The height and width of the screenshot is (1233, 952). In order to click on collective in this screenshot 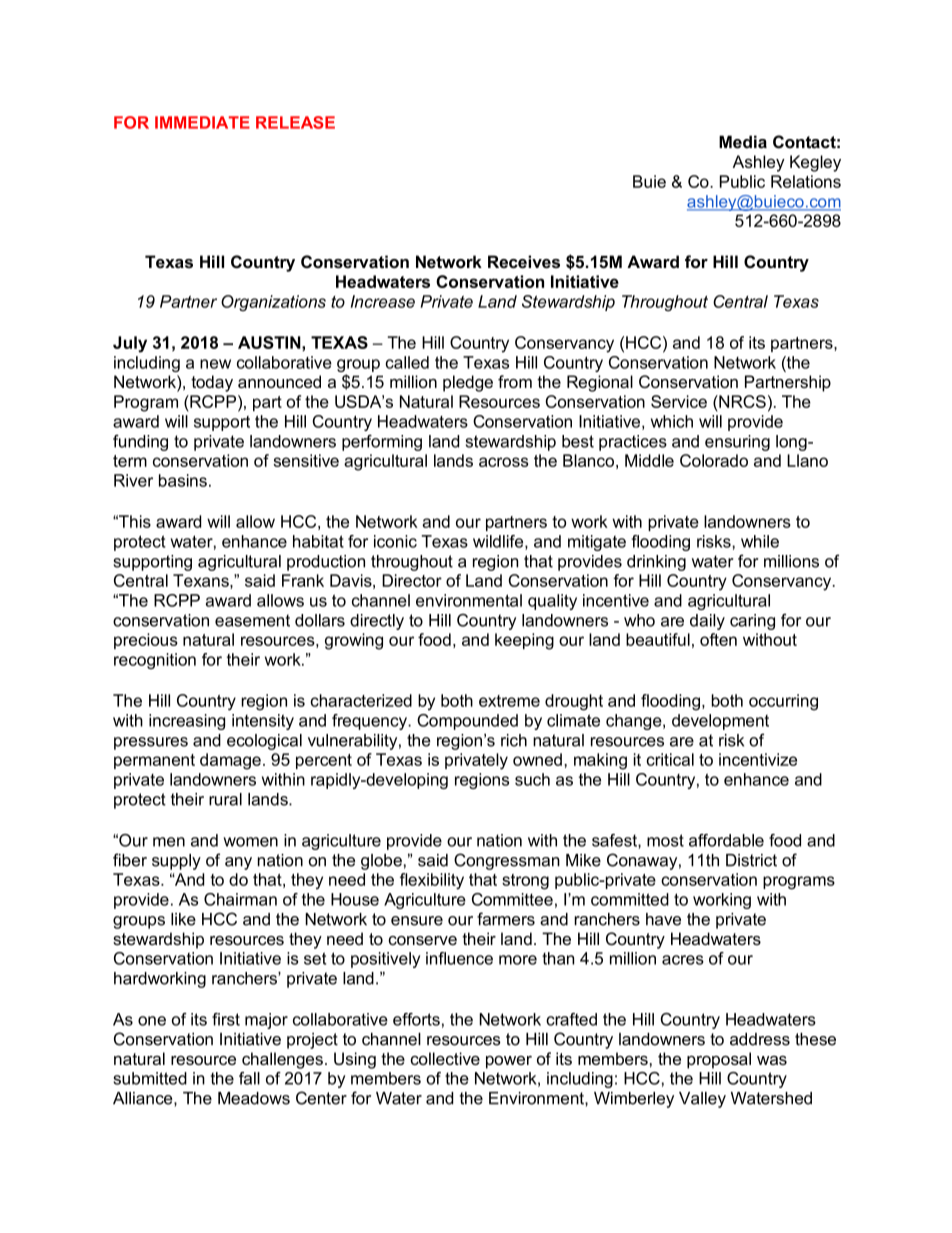, I will do `click(445, 1058)`.
